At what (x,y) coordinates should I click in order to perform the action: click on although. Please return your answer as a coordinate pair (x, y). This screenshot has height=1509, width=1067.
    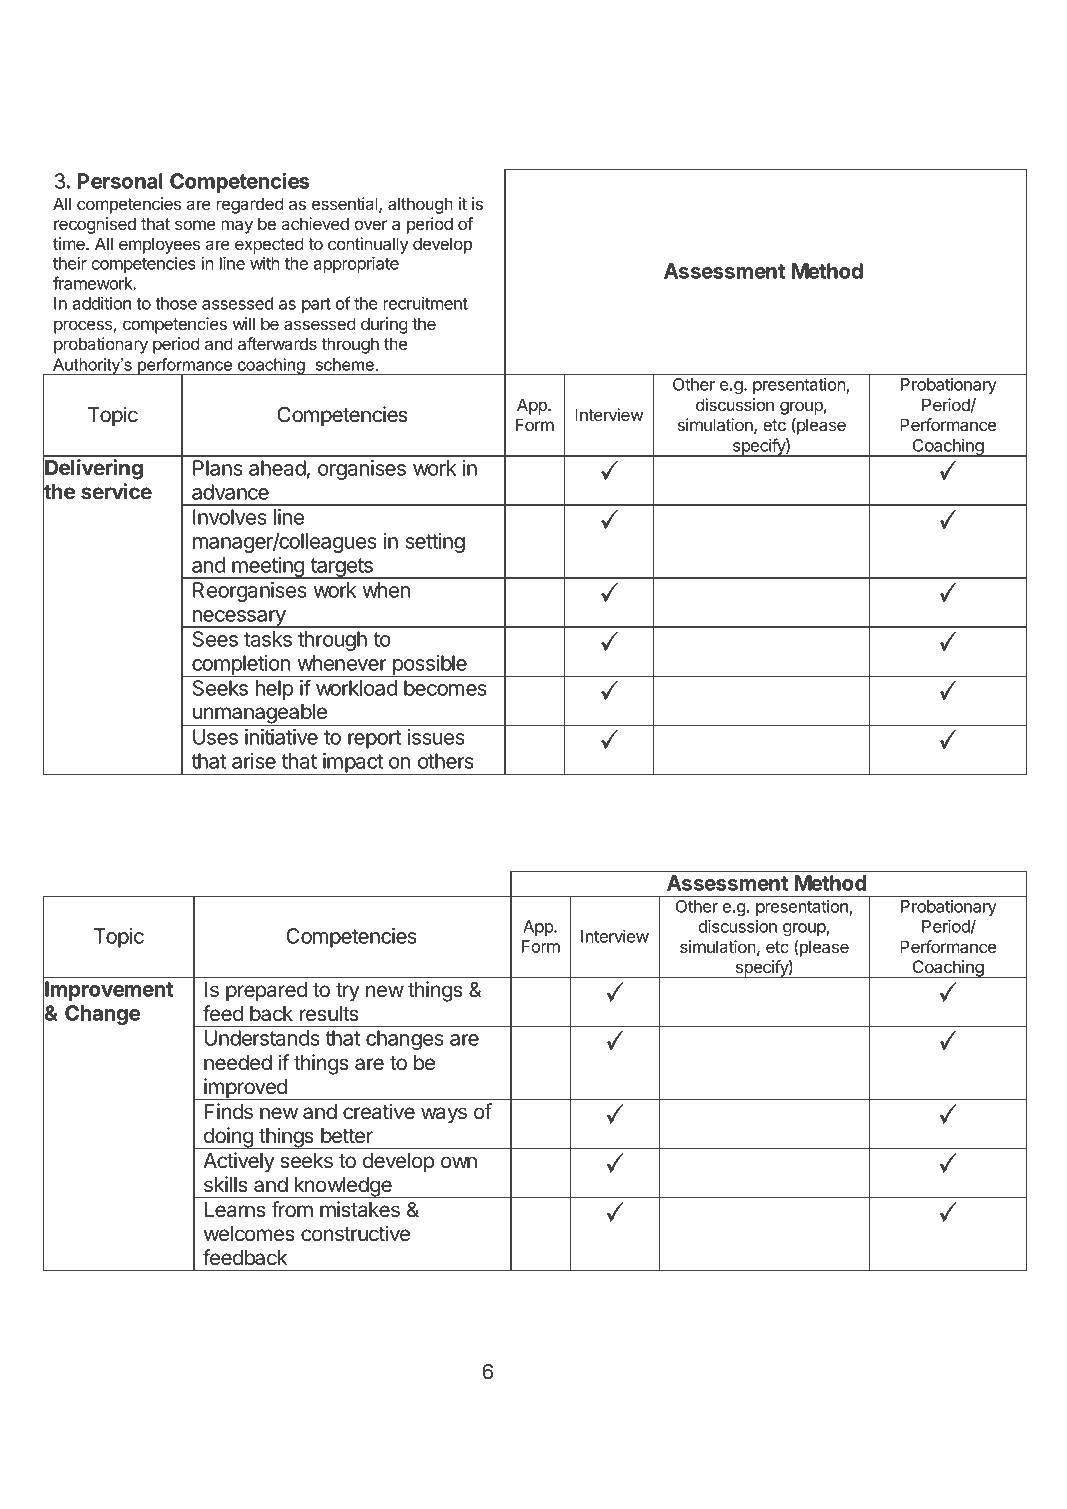
    Looking at the image, I should click on (420, 205).
